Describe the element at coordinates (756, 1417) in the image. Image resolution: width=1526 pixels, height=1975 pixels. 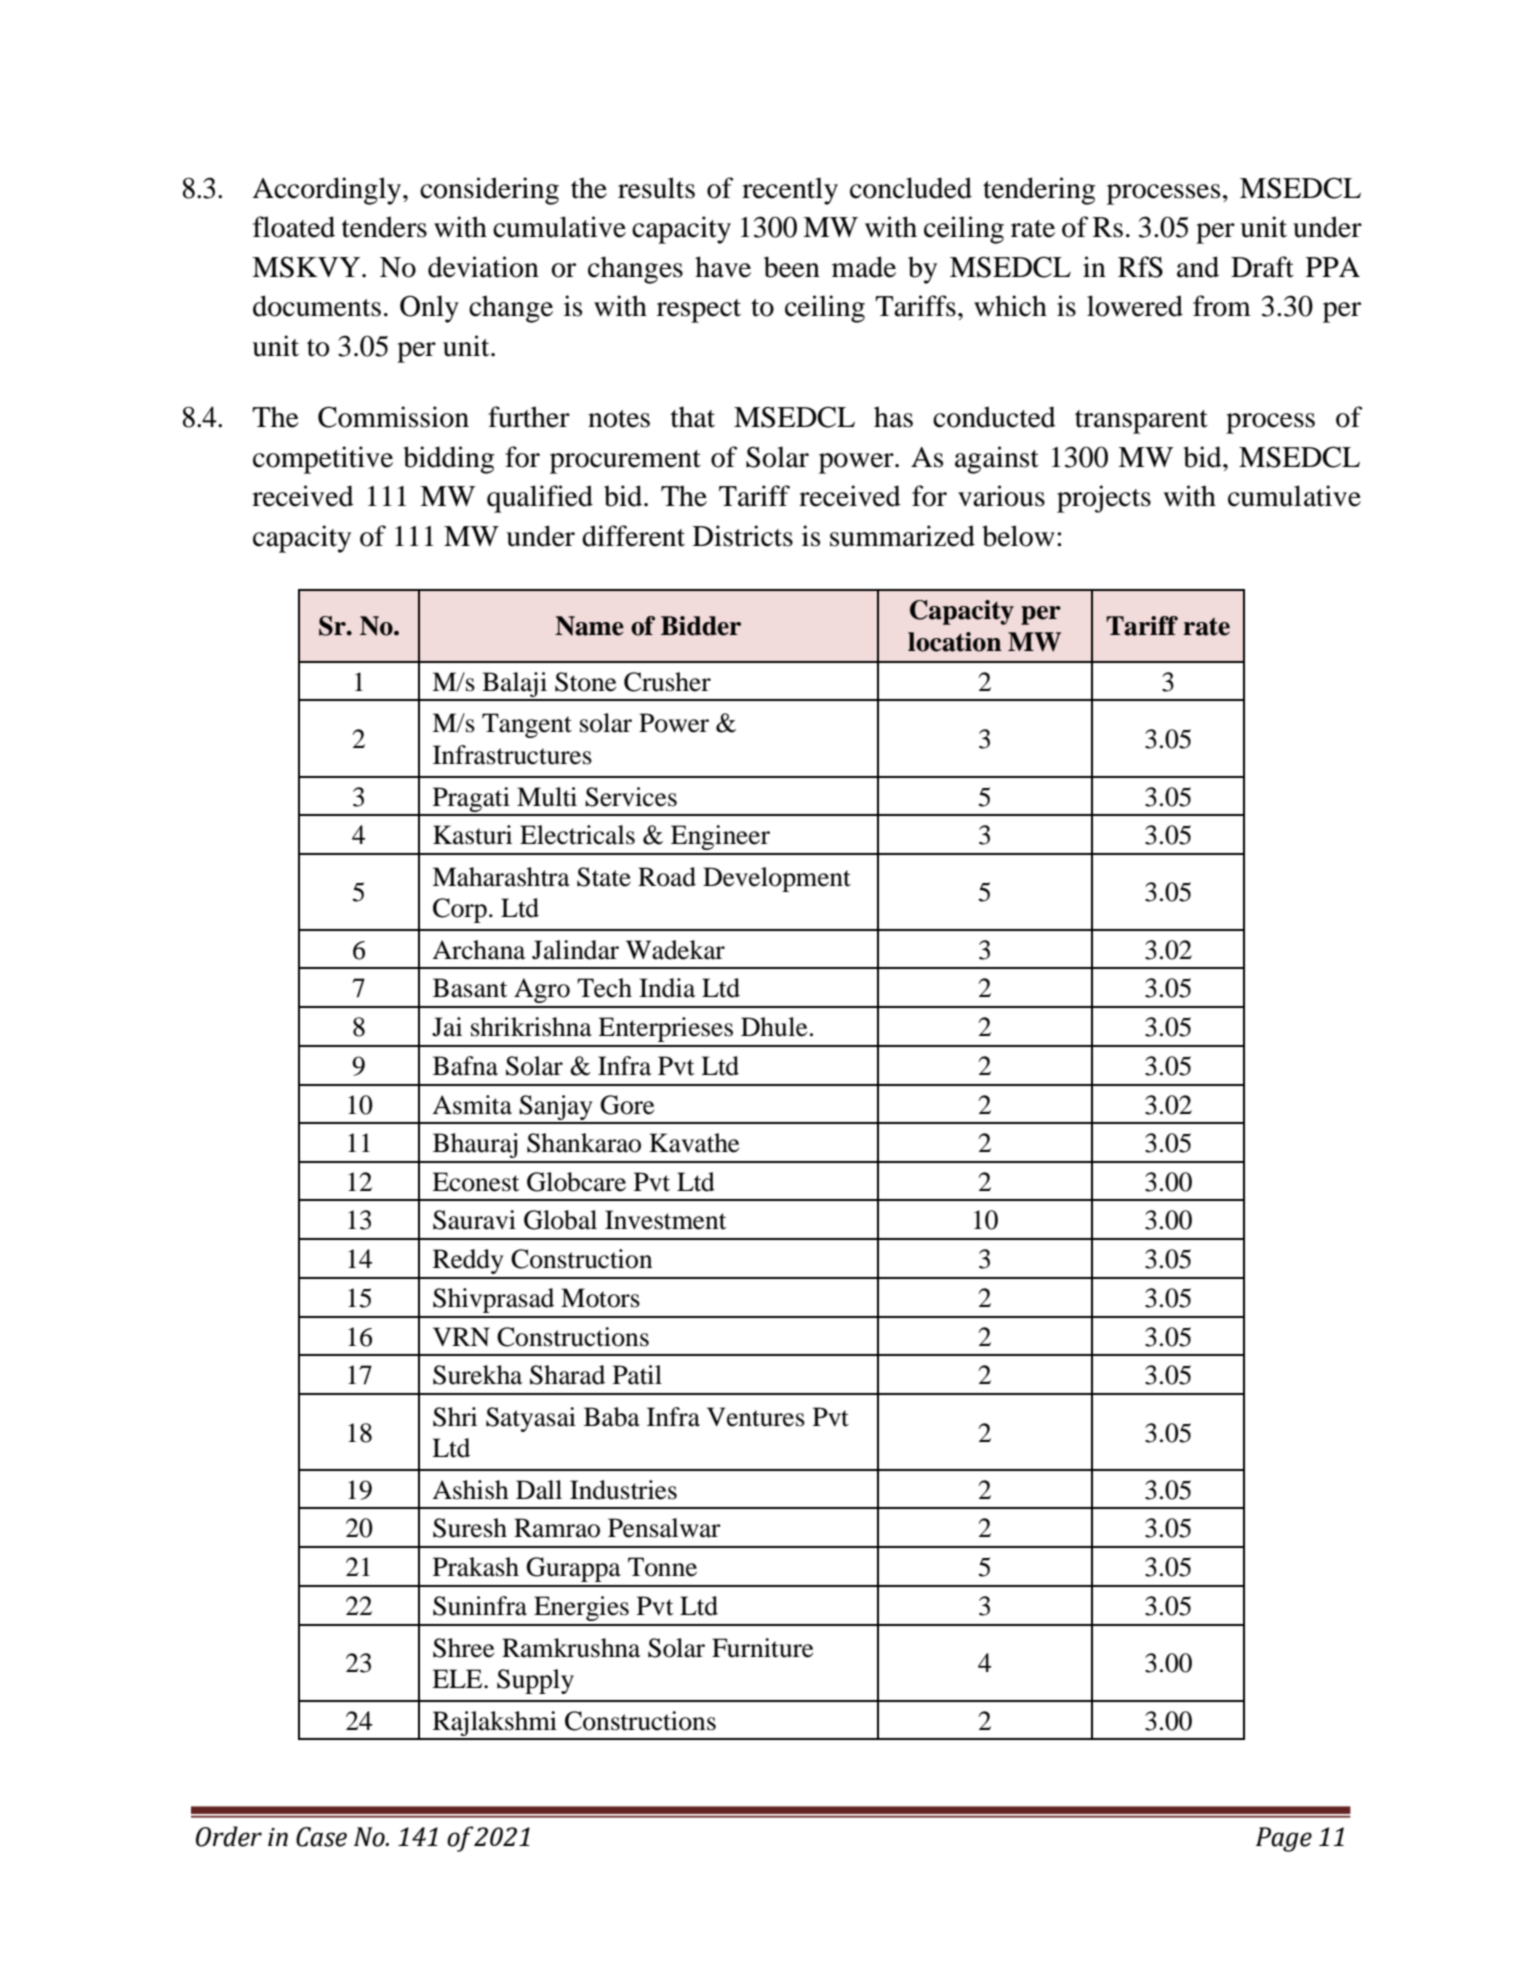
I see `Ventures` at that location.
